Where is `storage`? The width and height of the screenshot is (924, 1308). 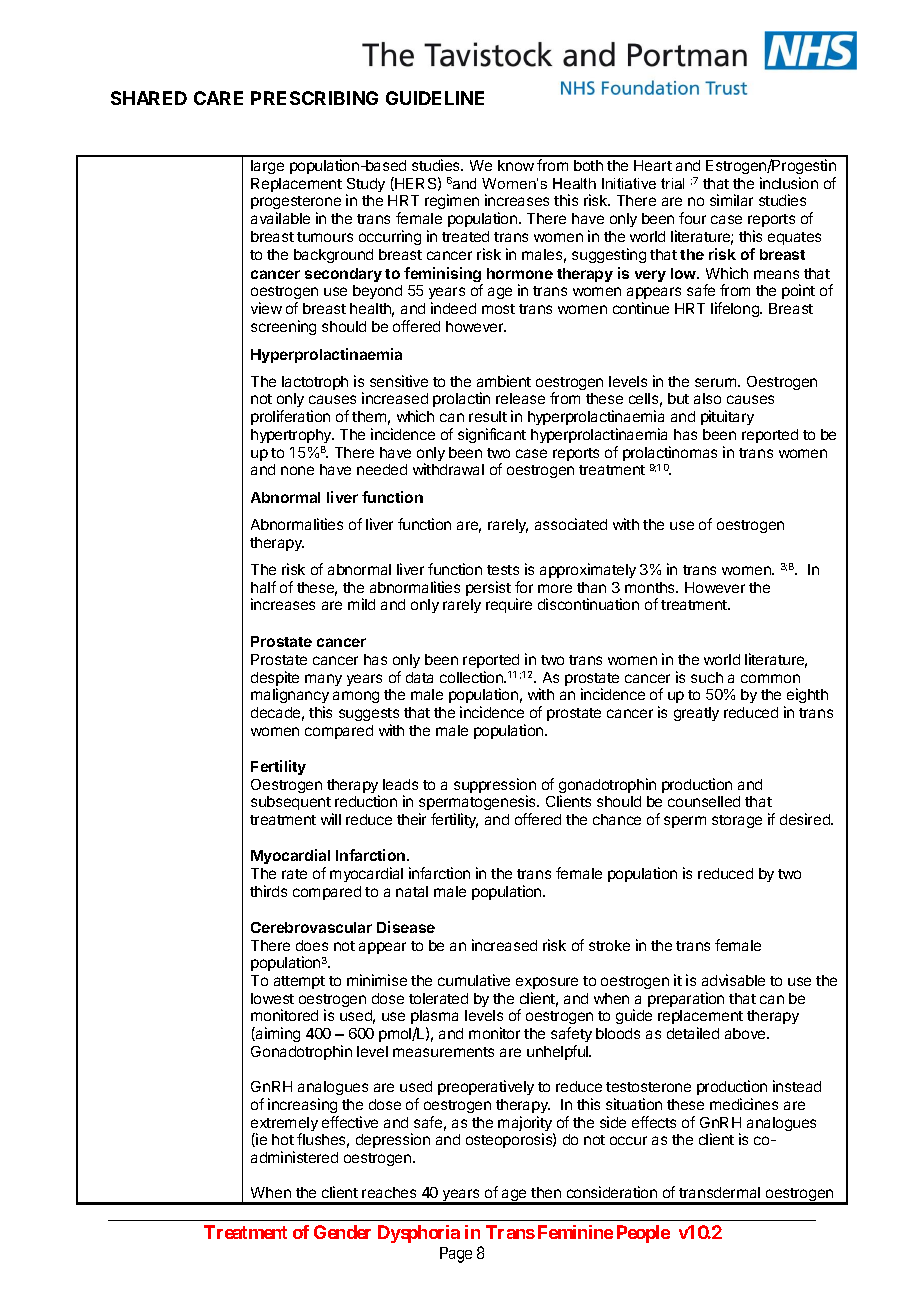
storage is located at coordinates (737, 821).
